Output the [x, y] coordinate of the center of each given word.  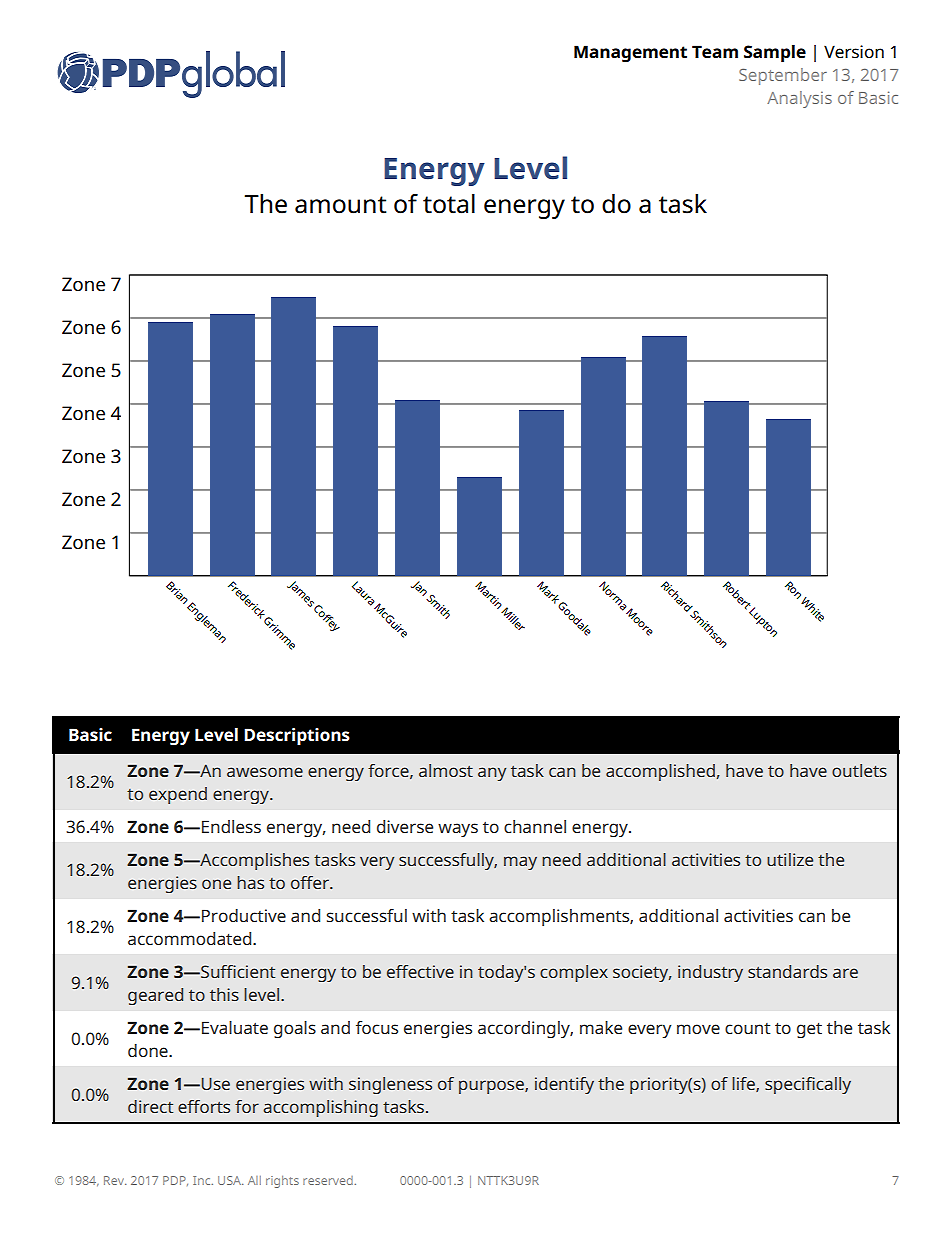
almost [446, 770]
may [520, 863]
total [449, 204]
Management [630, 53]
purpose [492, 1087]
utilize [790, 859]
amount [341, 205]
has [250, 882]
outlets [859, 770]
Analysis [799, 99]
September [783, 76]
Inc [203, 1180]
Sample [775, 53]
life [744, 1084]
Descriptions [297, 736]
